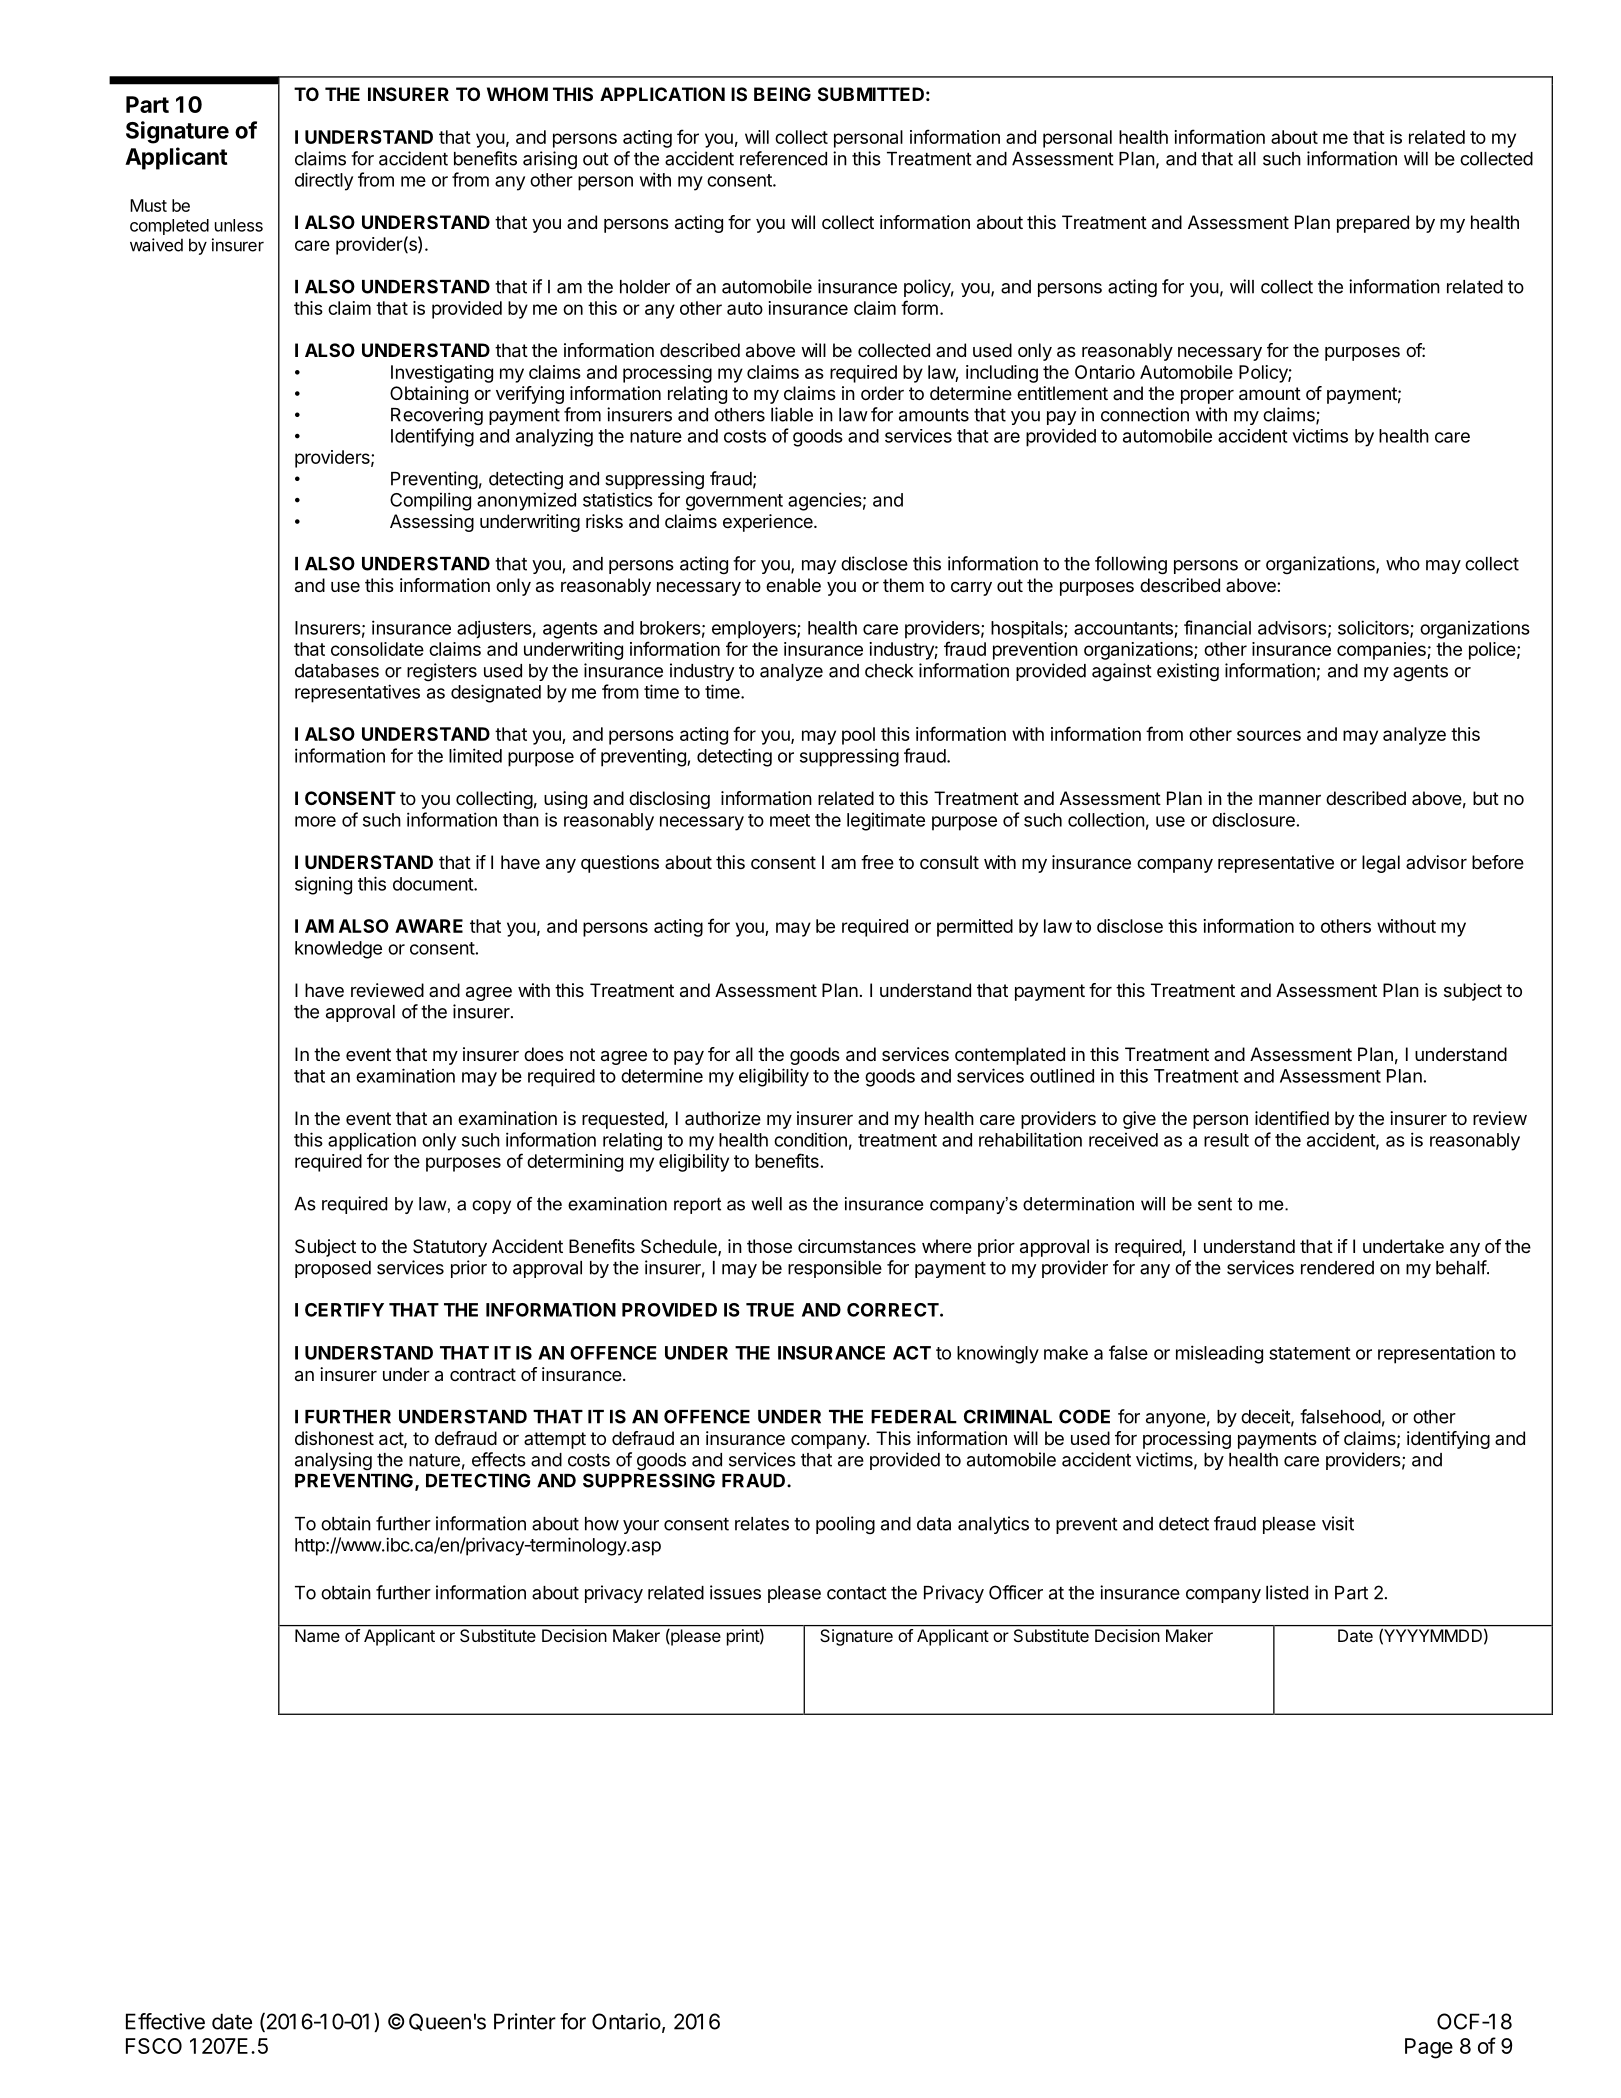 Image resolution: width=1621 pixels, height=2098 pixels. What do you see at coordinates (857, 1593) in the screenshot?
I see `contact` at bounding box center [857, 1593].
